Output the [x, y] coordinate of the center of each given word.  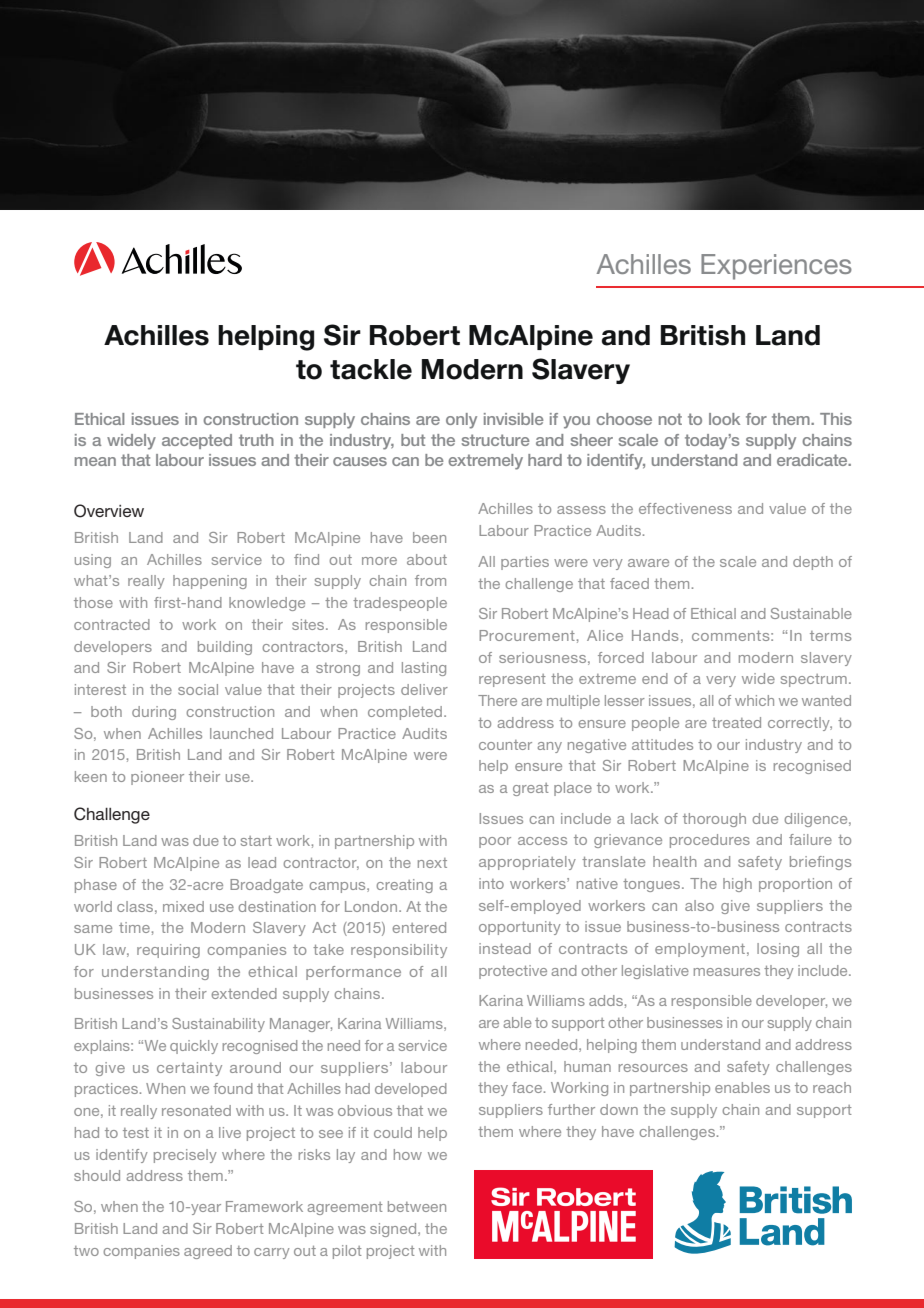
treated [736, 722]
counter [505, 745]
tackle [371, 369]
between [417, 1206]
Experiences [776, 267]
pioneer [157, 778]
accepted [197, 441]
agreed [208, 1252]
